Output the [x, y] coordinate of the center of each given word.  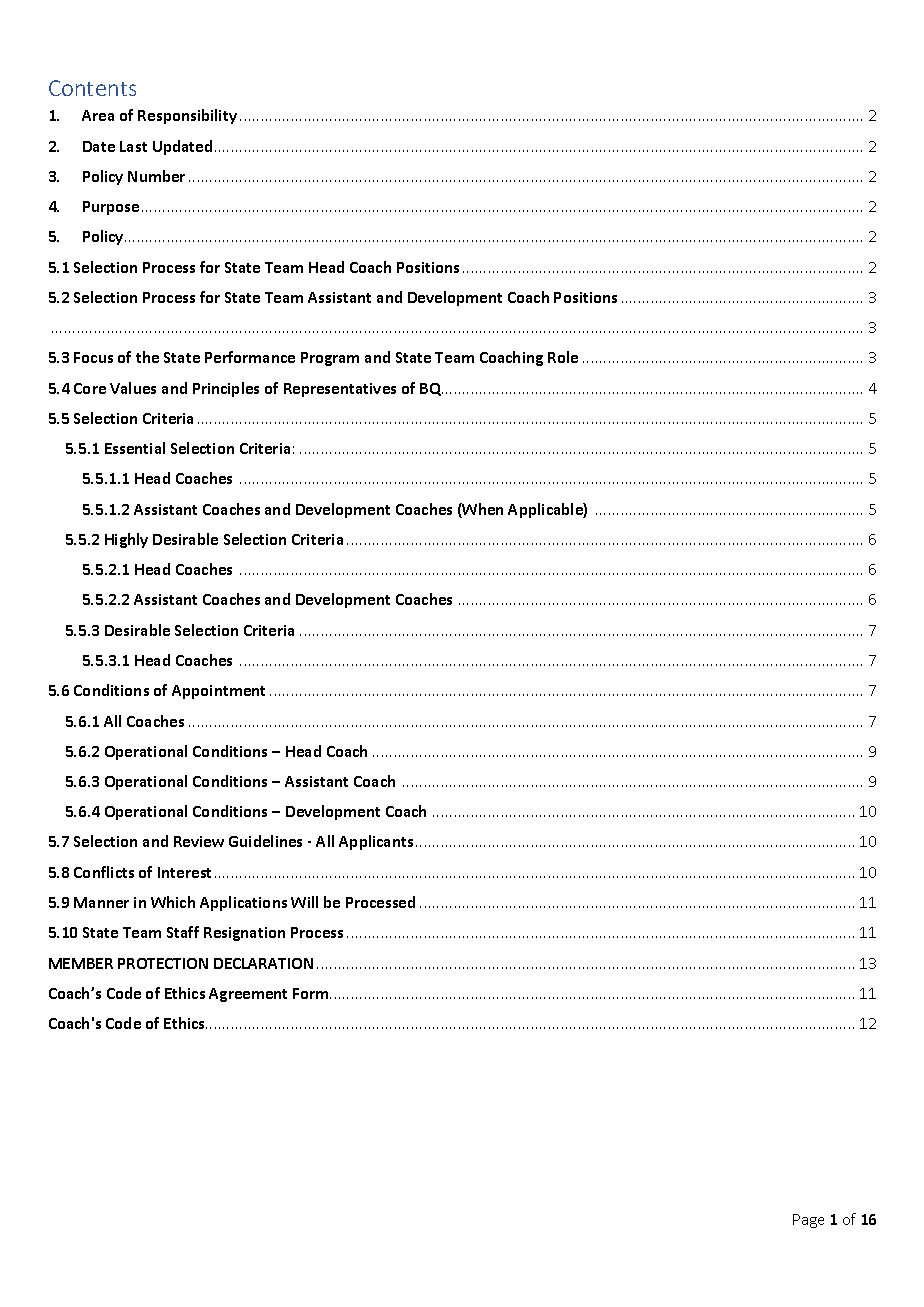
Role [563, 357]
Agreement [248, 995]
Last [133, 146]
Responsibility [187, 116]
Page [808, 1221]
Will [304, 902]
